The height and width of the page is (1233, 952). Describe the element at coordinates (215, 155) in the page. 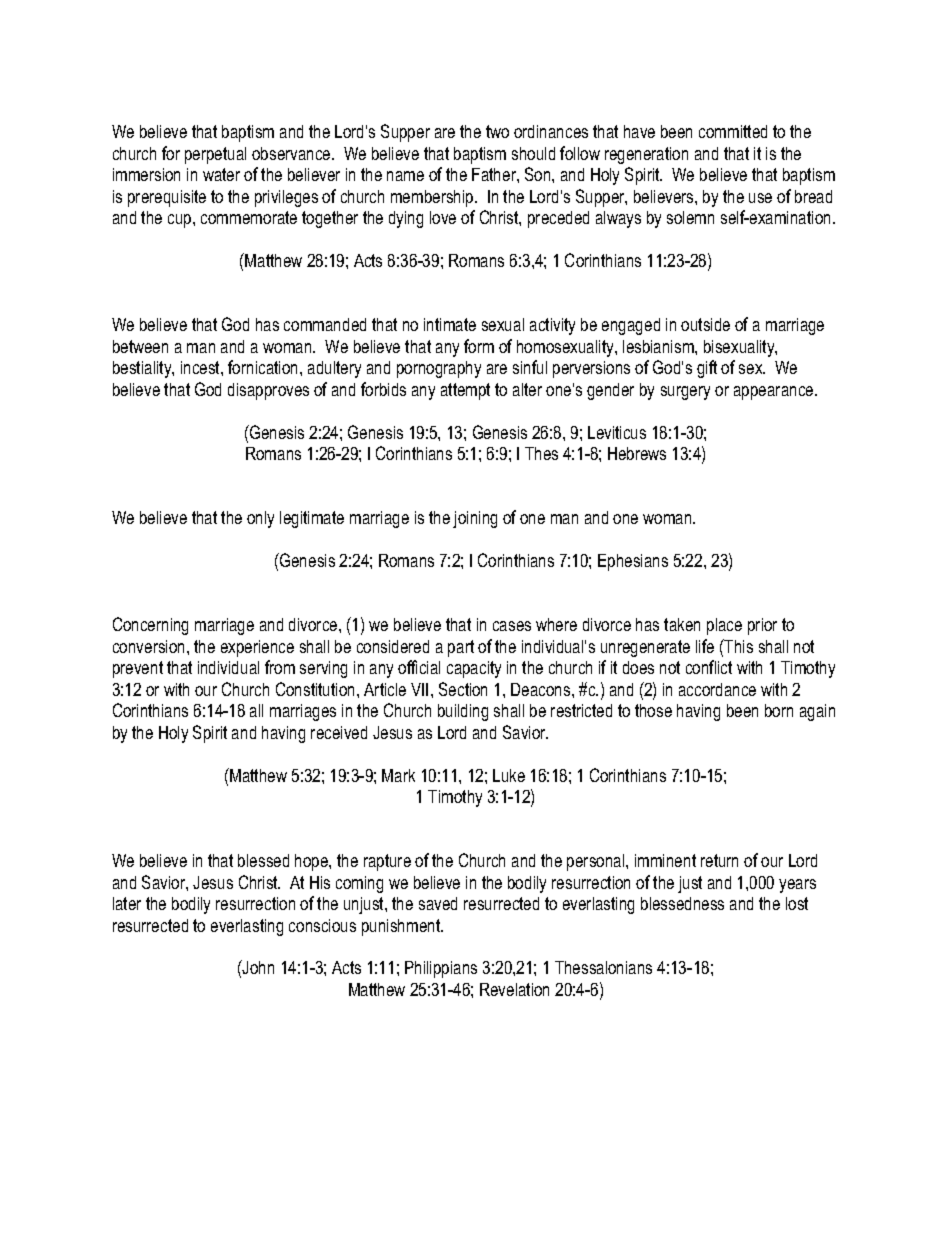

I see `perpetual` at that location.
